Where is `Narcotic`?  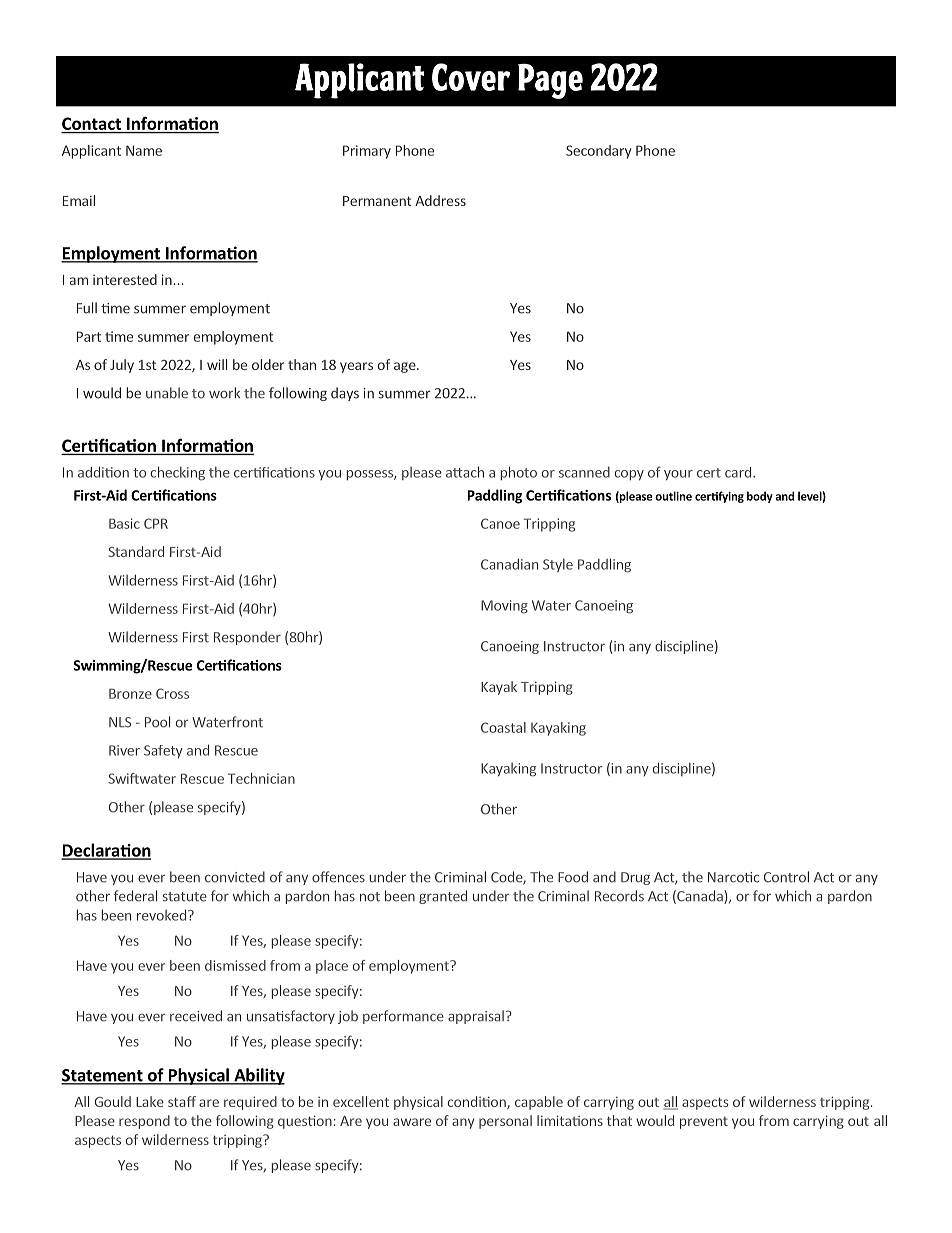
Narcotic is located at coordinates (733, 877).
